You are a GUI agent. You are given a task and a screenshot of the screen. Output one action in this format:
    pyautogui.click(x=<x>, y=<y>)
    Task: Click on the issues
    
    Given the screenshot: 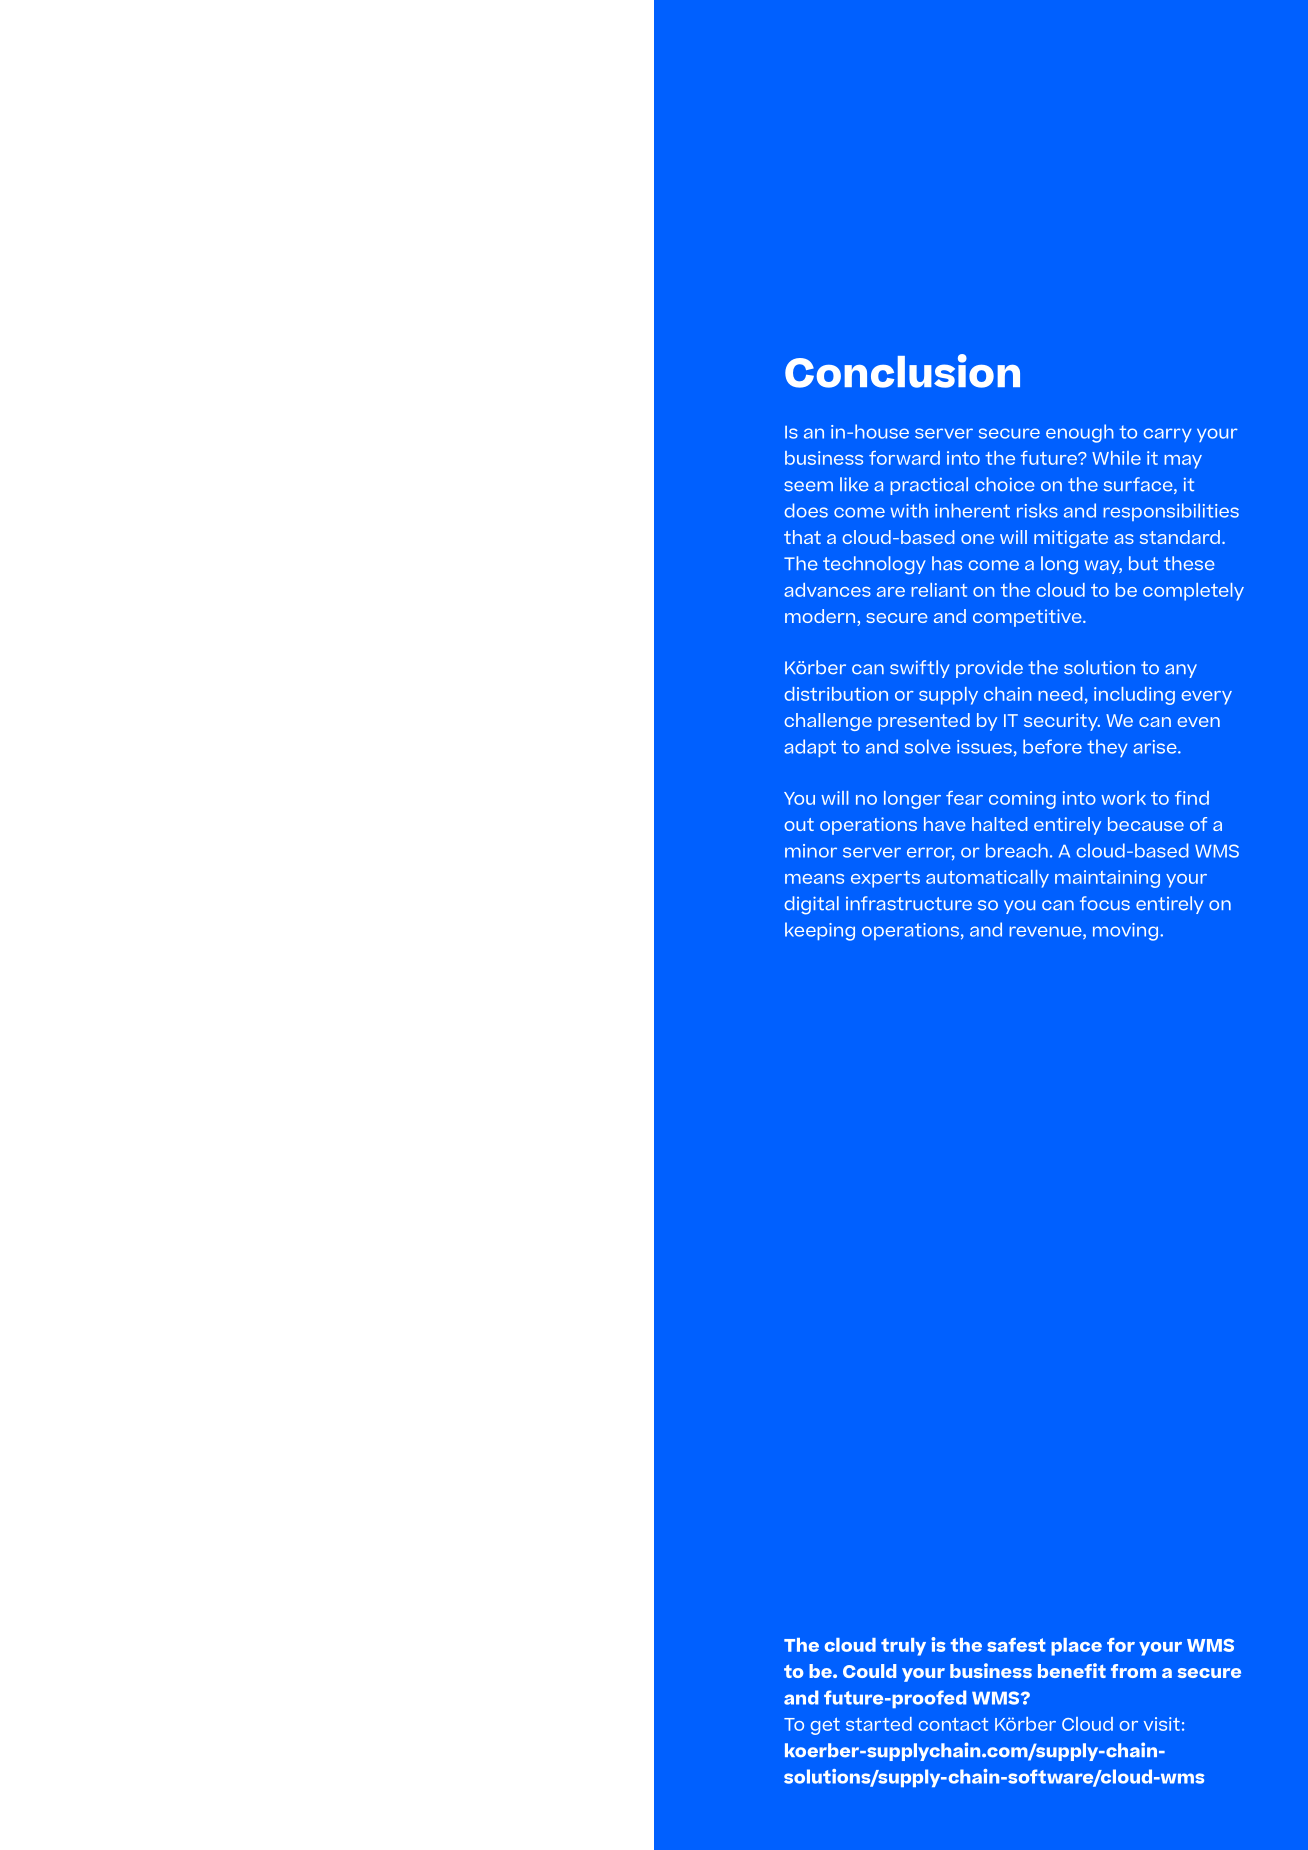 What is the action you would take?
    pyautogui.click(x=984, y=747)
